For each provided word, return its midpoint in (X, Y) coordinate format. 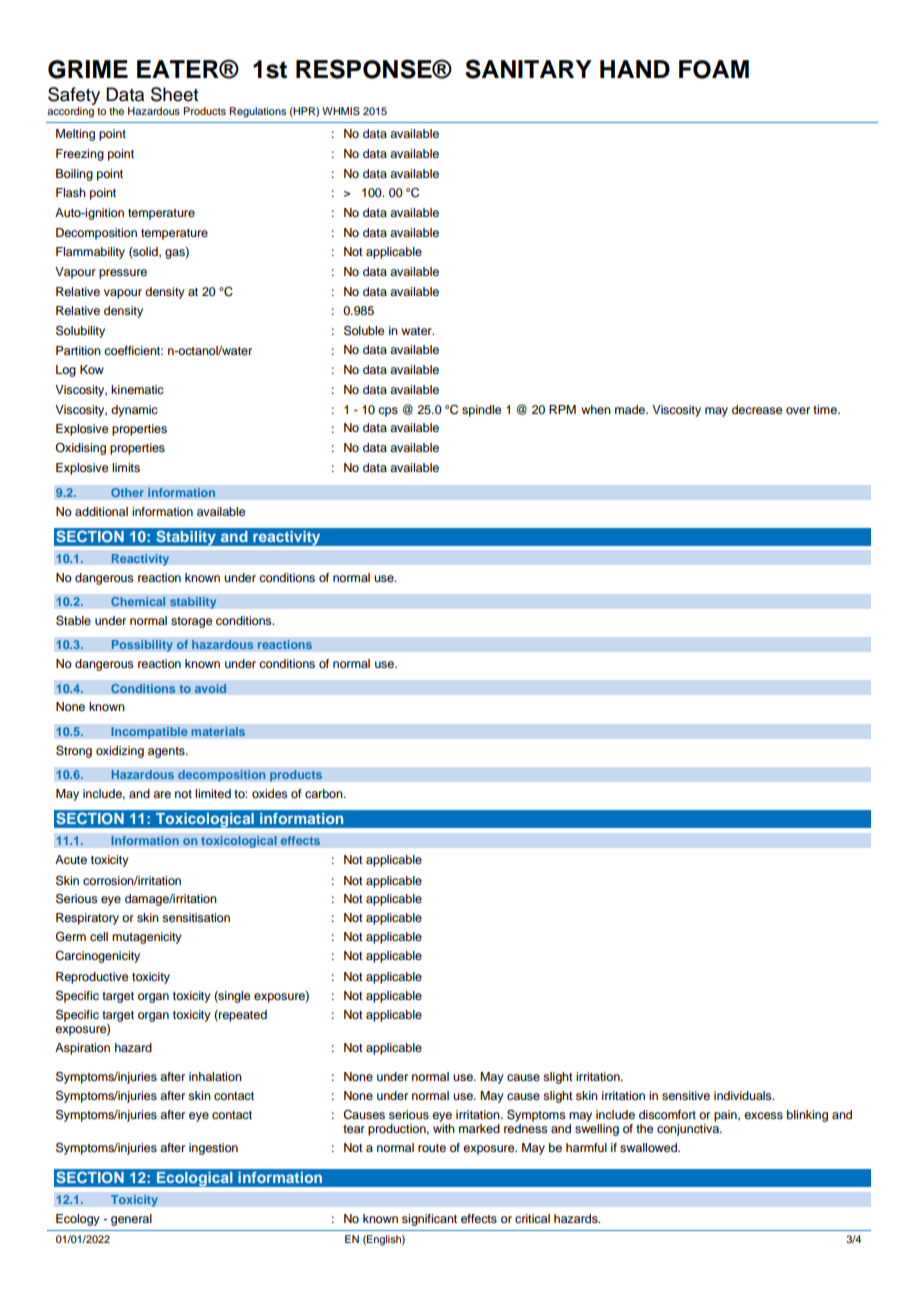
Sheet (174, 94)
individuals (744, 1095)
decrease (757, 409)
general (131, 1220)
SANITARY (528, 69)
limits (126, 467)
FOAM (714, 69)
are (162, 794)
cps (388, 412)
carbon (325, 793)
